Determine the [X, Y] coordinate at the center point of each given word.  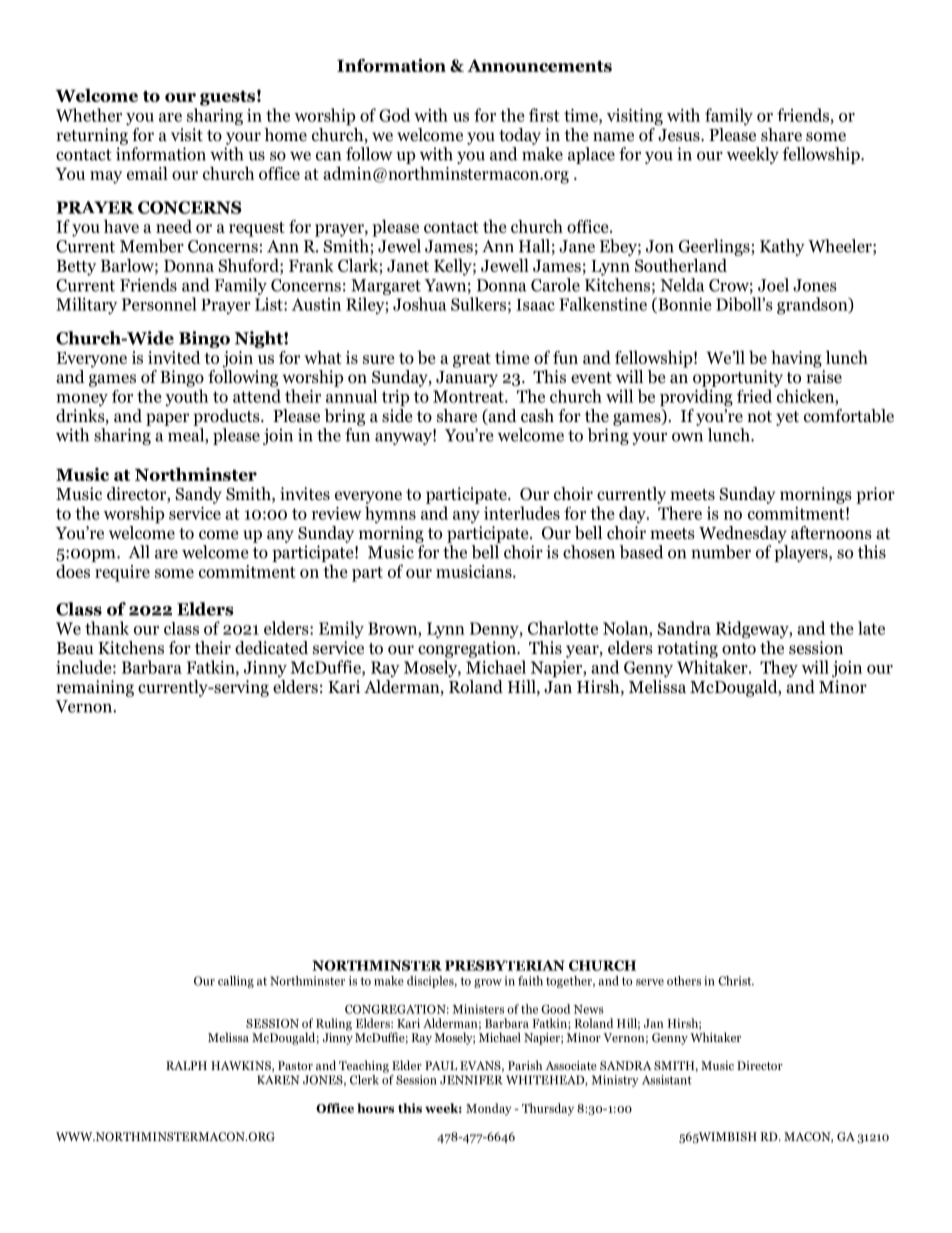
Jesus [680, 135]
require [122, 573]
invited [174, 357]
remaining [95, 688]
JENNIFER [471, 1080]
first [544, 115]
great [472, 360]
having [796, 359]
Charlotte [563, 628]
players [802, 553]
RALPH [186, 1065]
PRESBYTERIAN [505, 965]
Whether [89, 115]
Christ [736, 981]
